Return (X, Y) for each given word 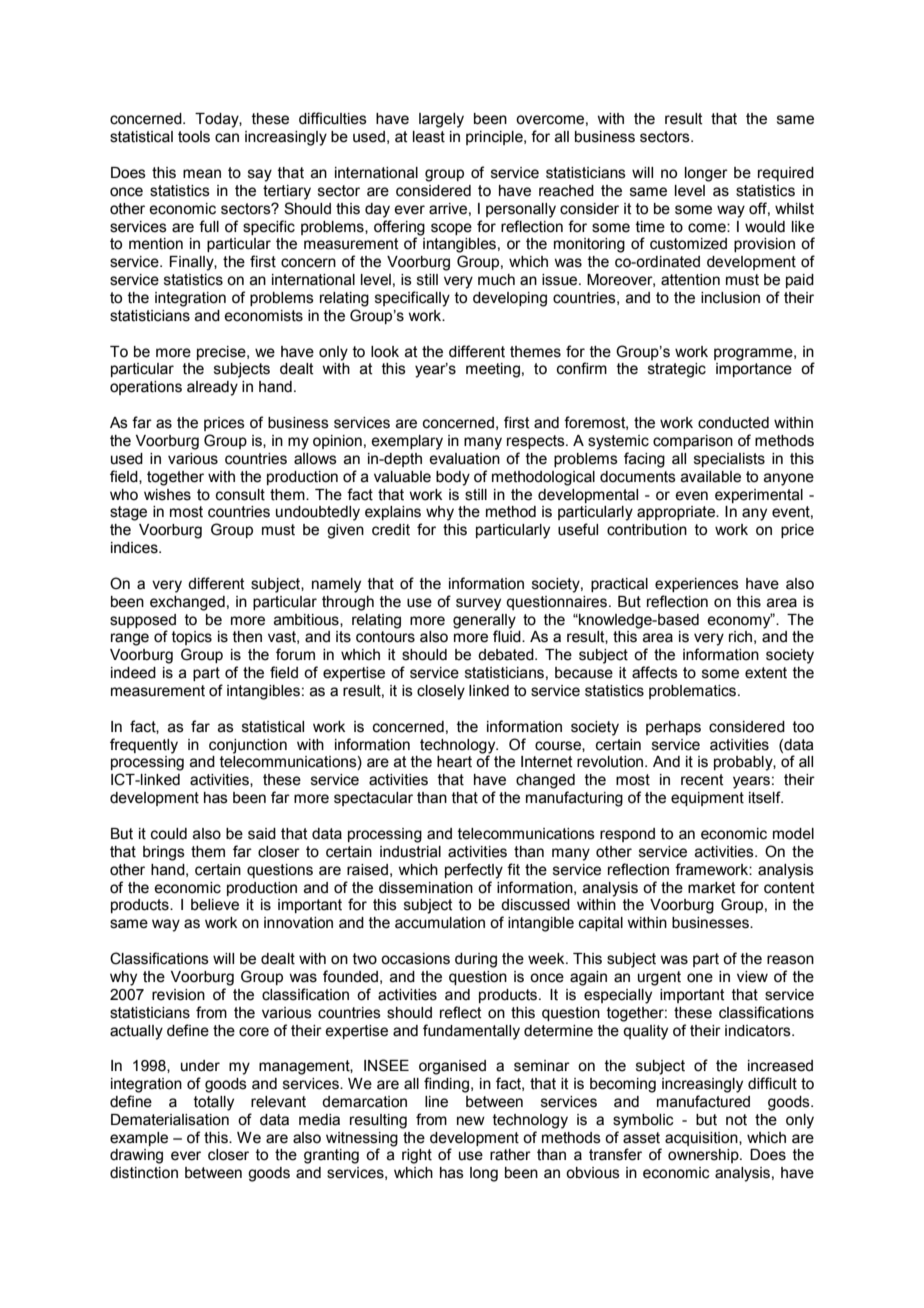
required (786, 174)
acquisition (702, 1139)
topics (192, 638)
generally (484, 621)
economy (740, 621)
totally (214, 1103)
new (471, 1121)
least (429, 137)
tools (194, 137)
